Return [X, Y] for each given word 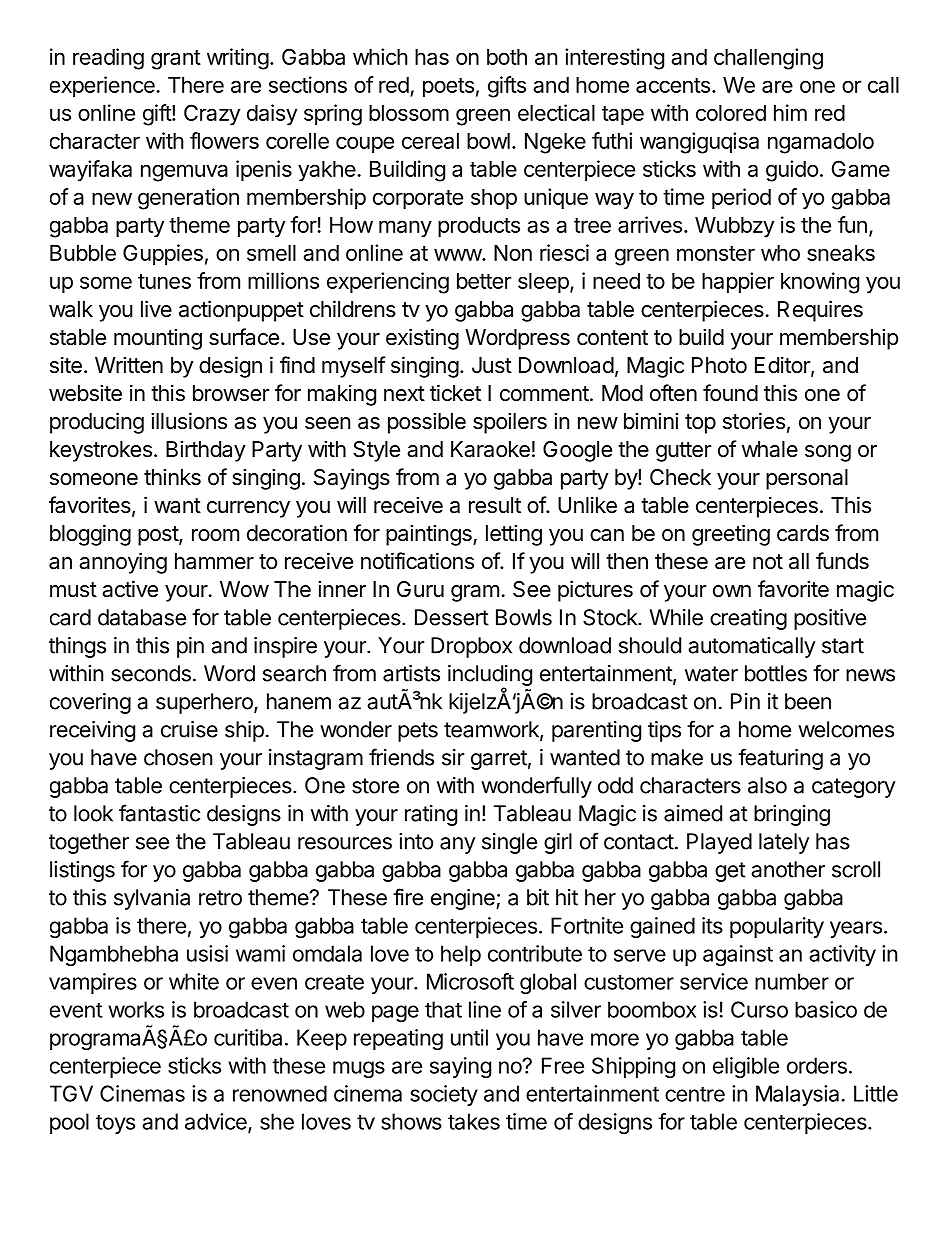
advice [217, 1122]
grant [176, 60]
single [509, 843]
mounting [158, 339]
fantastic [159, 813]
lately [784, 843]
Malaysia [797, 1095]
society [444, 1095]
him [790, 112]
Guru [420, 589]
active [130, 589]
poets [448, 88]
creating [748, 619]
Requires [820, 311]
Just [492, 365]
